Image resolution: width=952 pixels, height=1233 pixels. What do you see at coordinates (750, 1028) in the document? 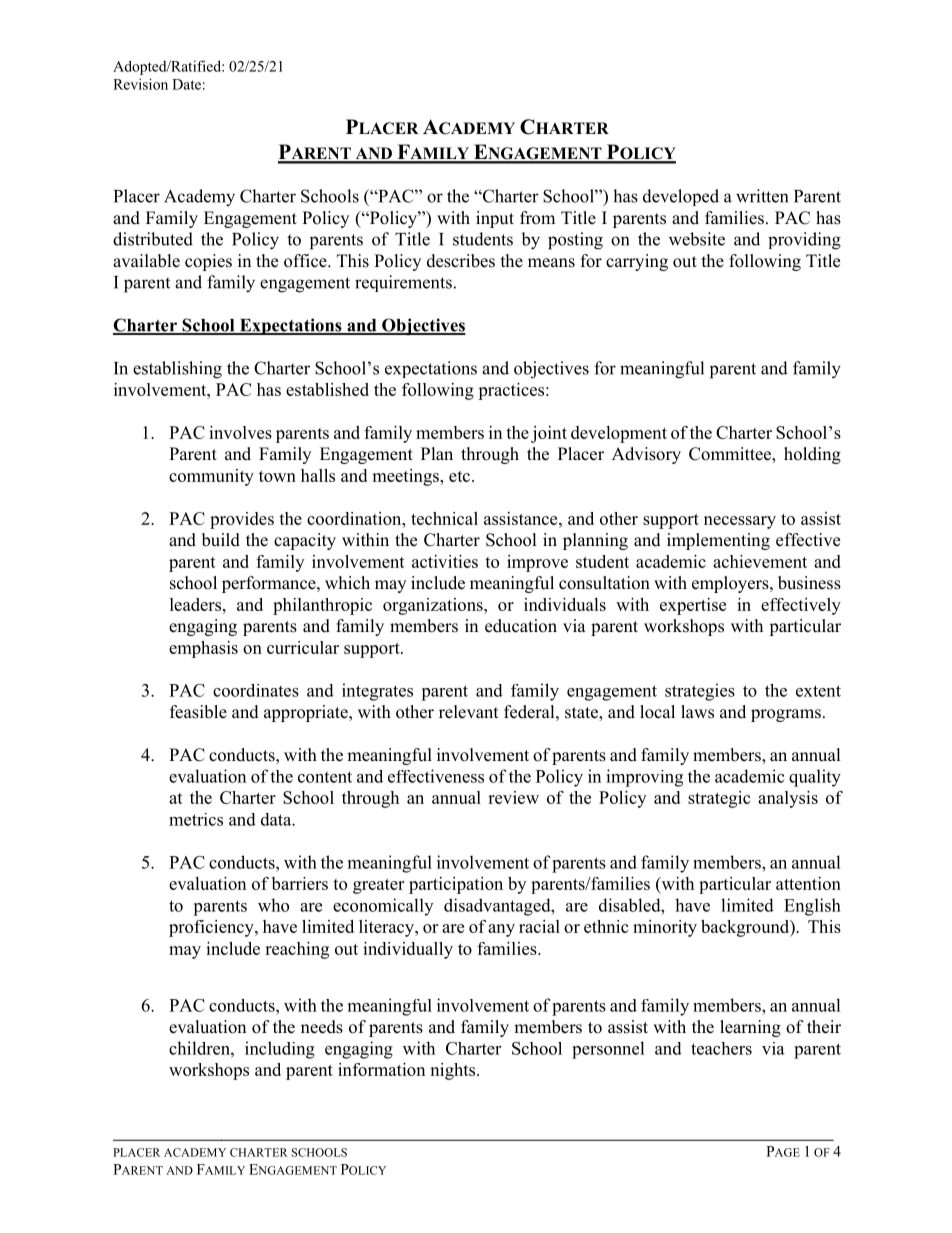
I see `learning` at bounding box center [750, 1028].
